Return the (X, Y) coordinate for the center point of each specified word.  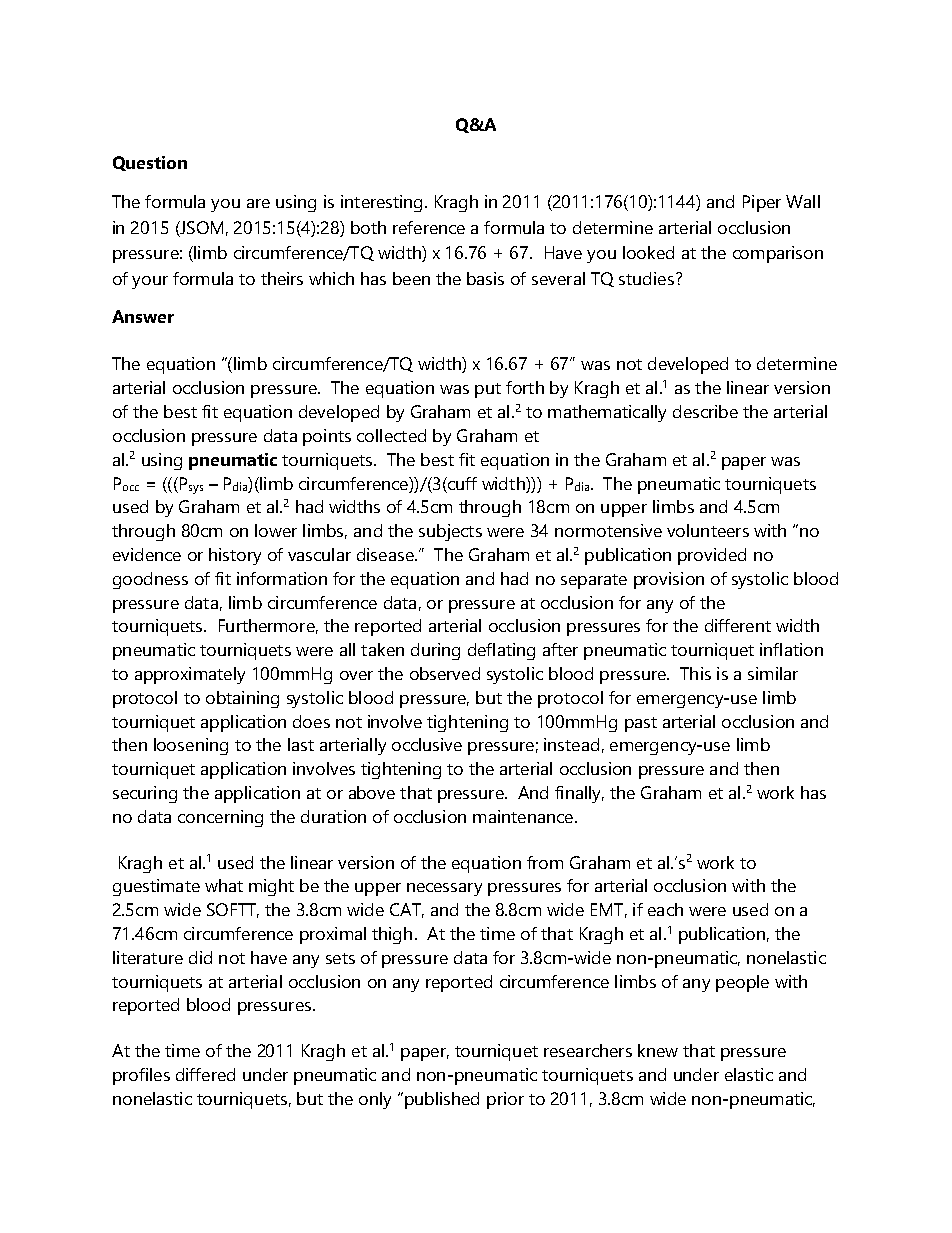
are (258, 203)
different (738, 625)
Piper (762, 203)
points (327, 437)
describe (705, 411)
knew (658, 1050)
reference (429, 227)
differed (205, 1074)
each (665, 909)
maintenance (523, 816)
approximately (190, 675)
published (442, 1100)
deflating (501, 651)
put (488, 390)
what (224, 885)
